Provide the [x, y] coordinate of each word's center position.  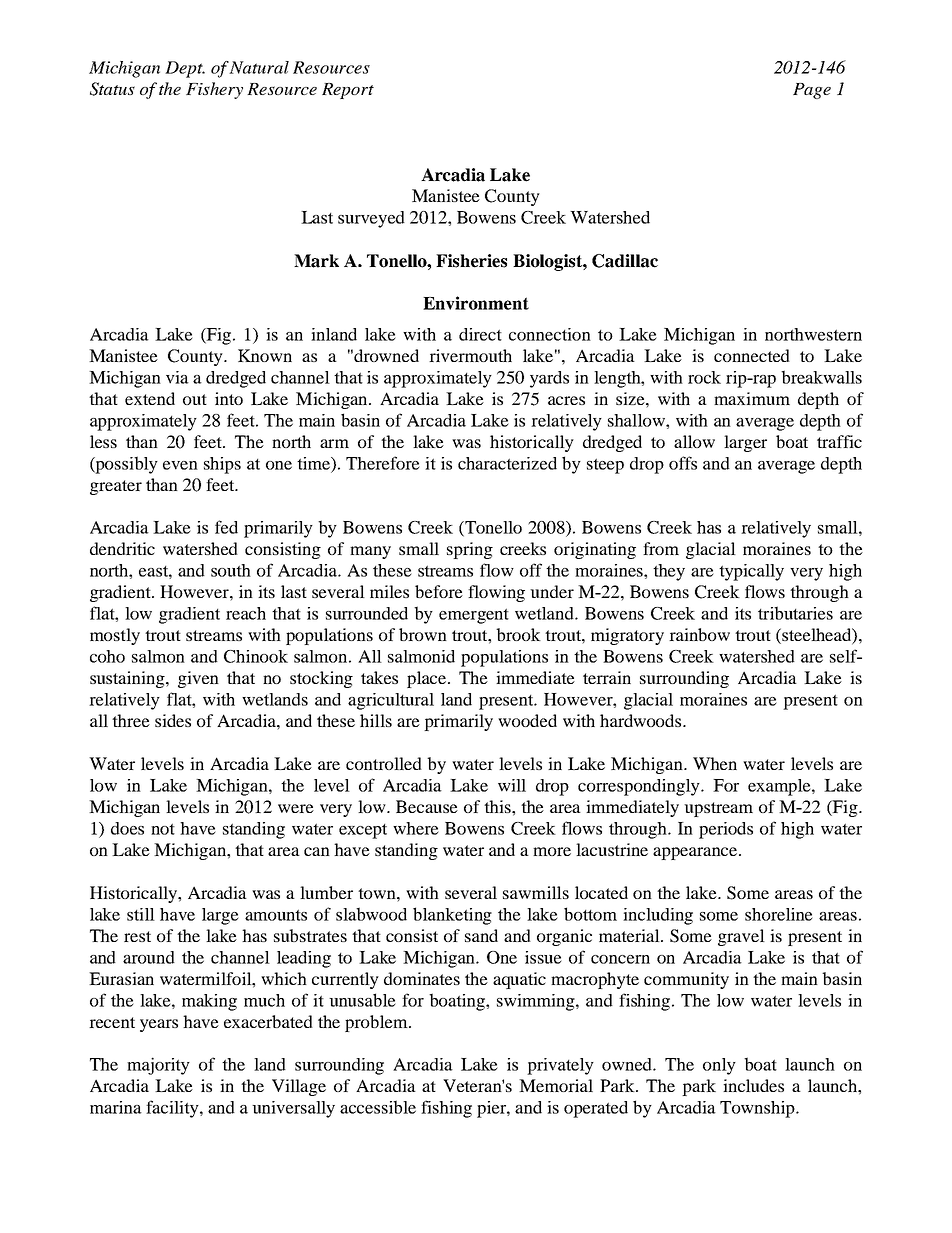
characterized [507, 463]
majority [158, 1066]
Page [812, 91]
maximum [752, 398]
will [512, 785]
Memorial [556, 1085]
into [229, 398]
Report [348, 91]
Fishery [214, 90]
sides [173, 720]
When [715, 763]
